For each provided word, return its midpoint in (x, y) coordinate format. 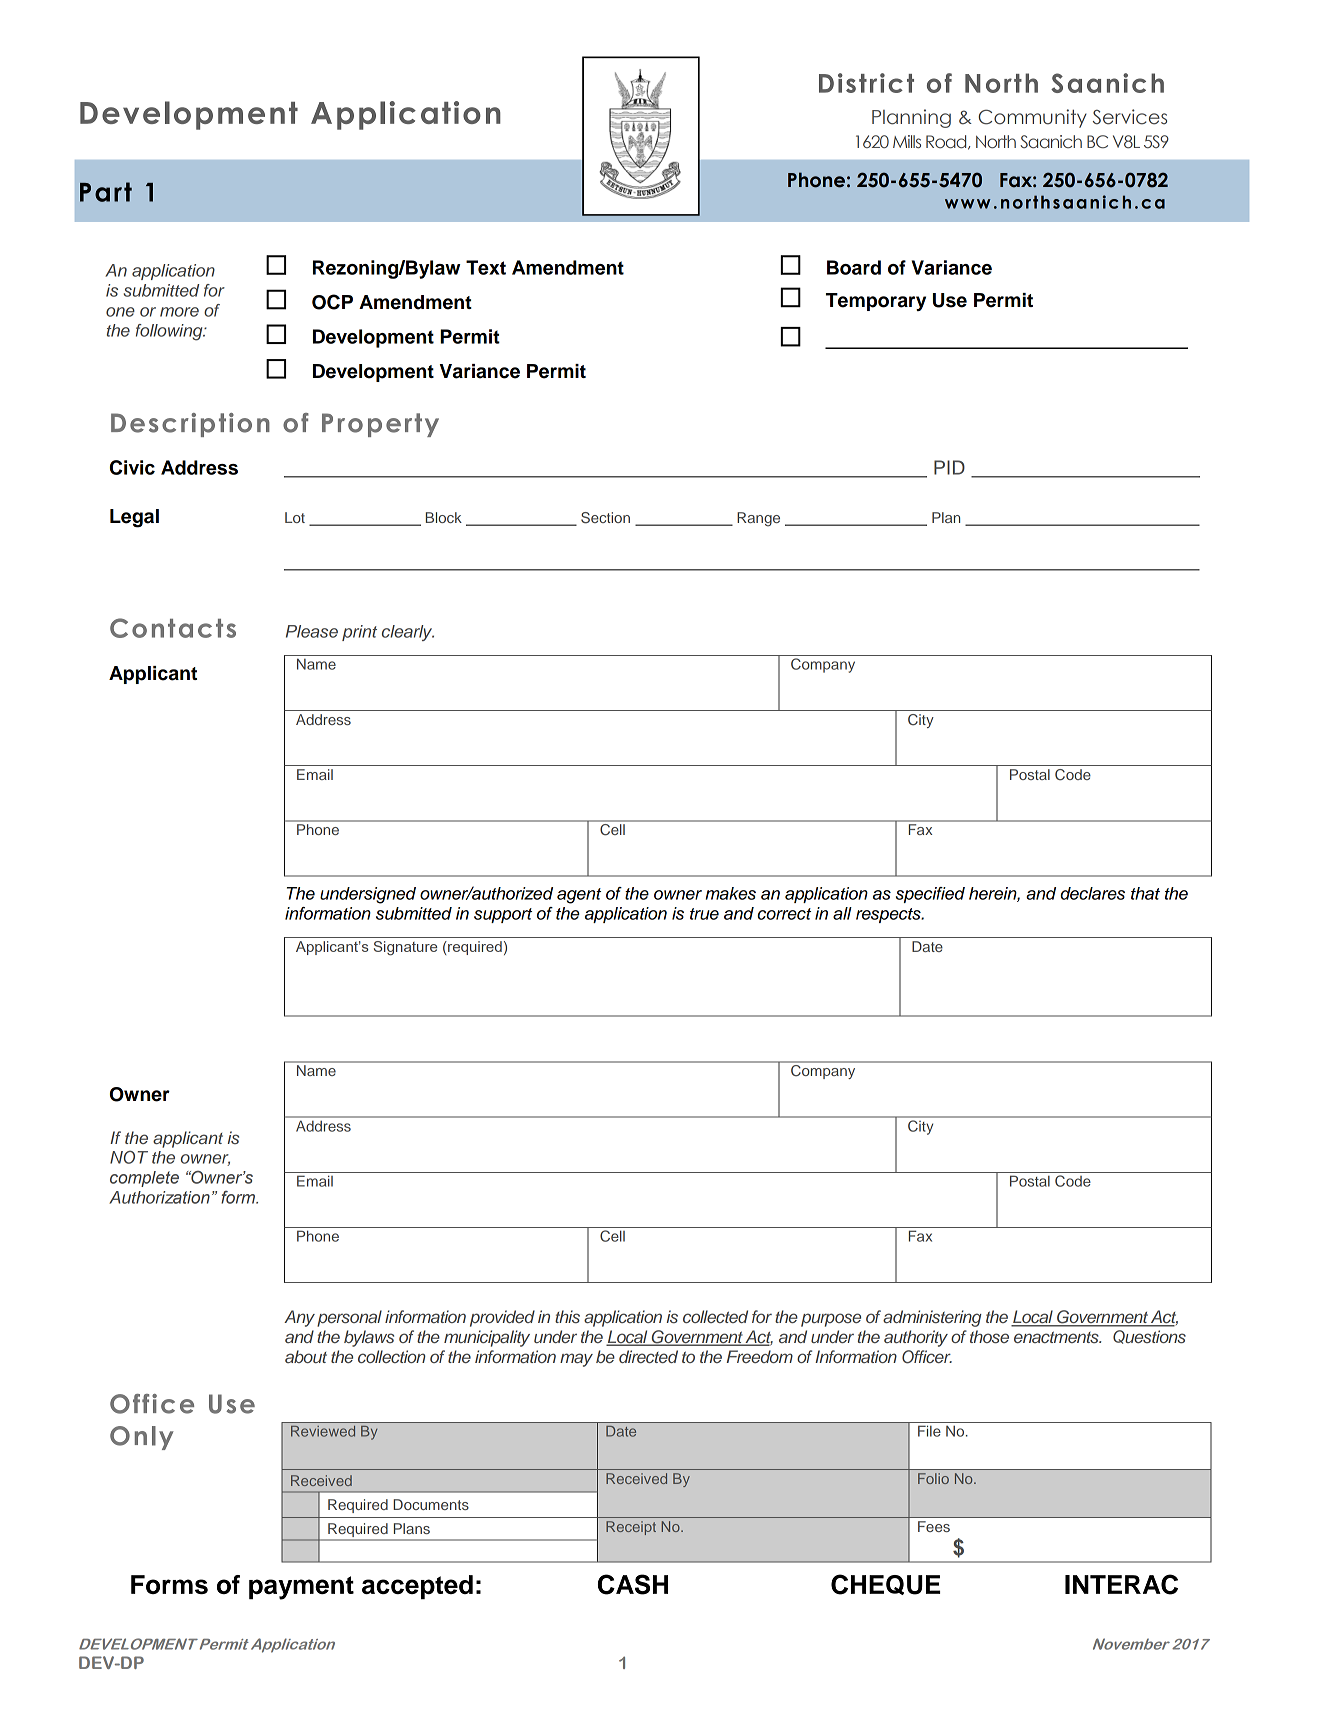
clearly (408, 633)
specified (930, 895)
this (567, 1316)
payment (301, 1588)
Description (190, 425)
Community (1032, 118)
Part (106, 192)
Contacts (173, 628)
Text (486, 267)
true (704, 914)
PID (949, 467)
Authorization (159, 1197)
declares (1092, 893)
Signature (405, 948)
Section (605, 518)
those (989, 1336)
